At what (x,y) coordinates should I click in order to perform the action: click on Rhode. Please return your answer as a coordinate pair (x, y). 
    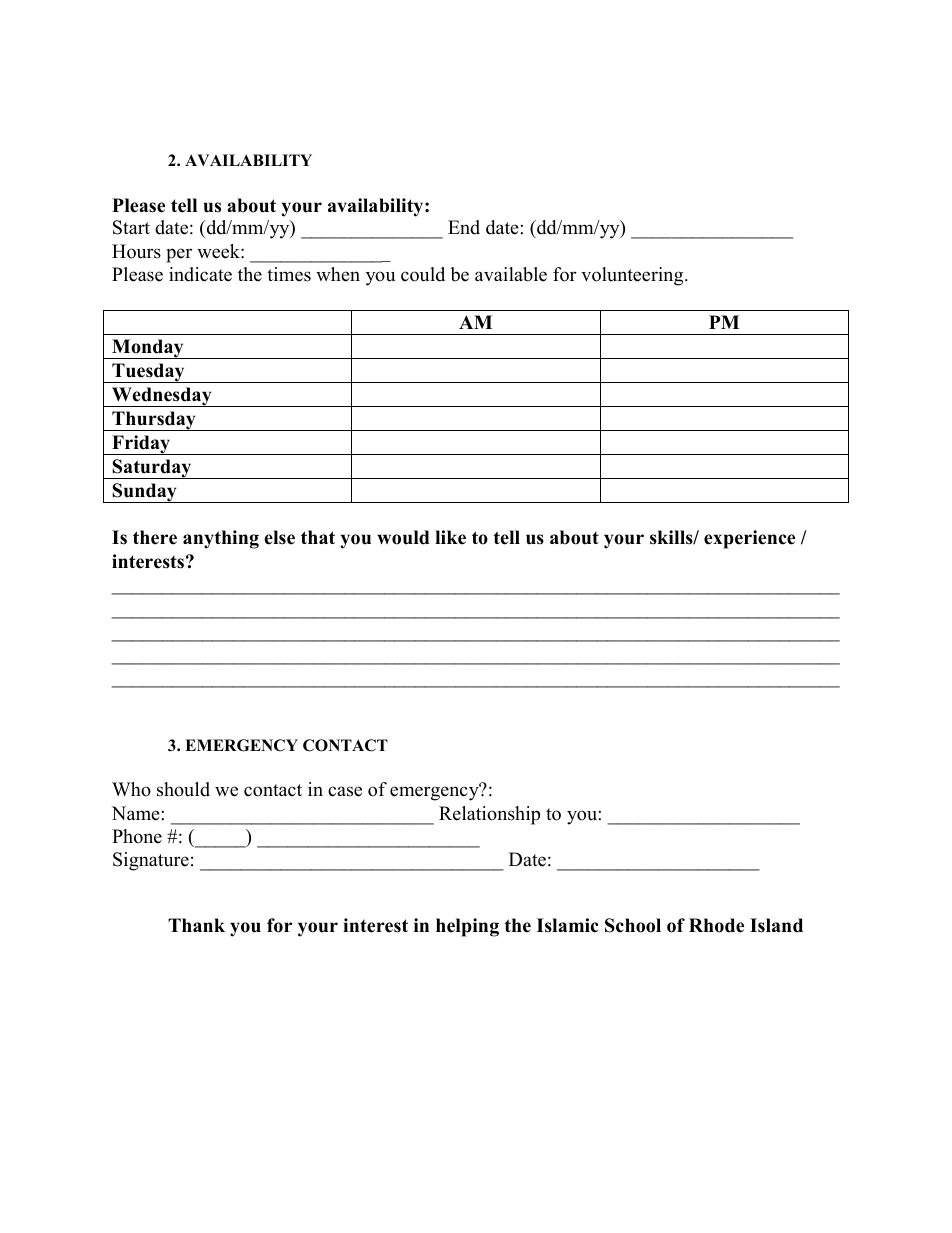
    Looking at the image, I should click on (716, 925).
